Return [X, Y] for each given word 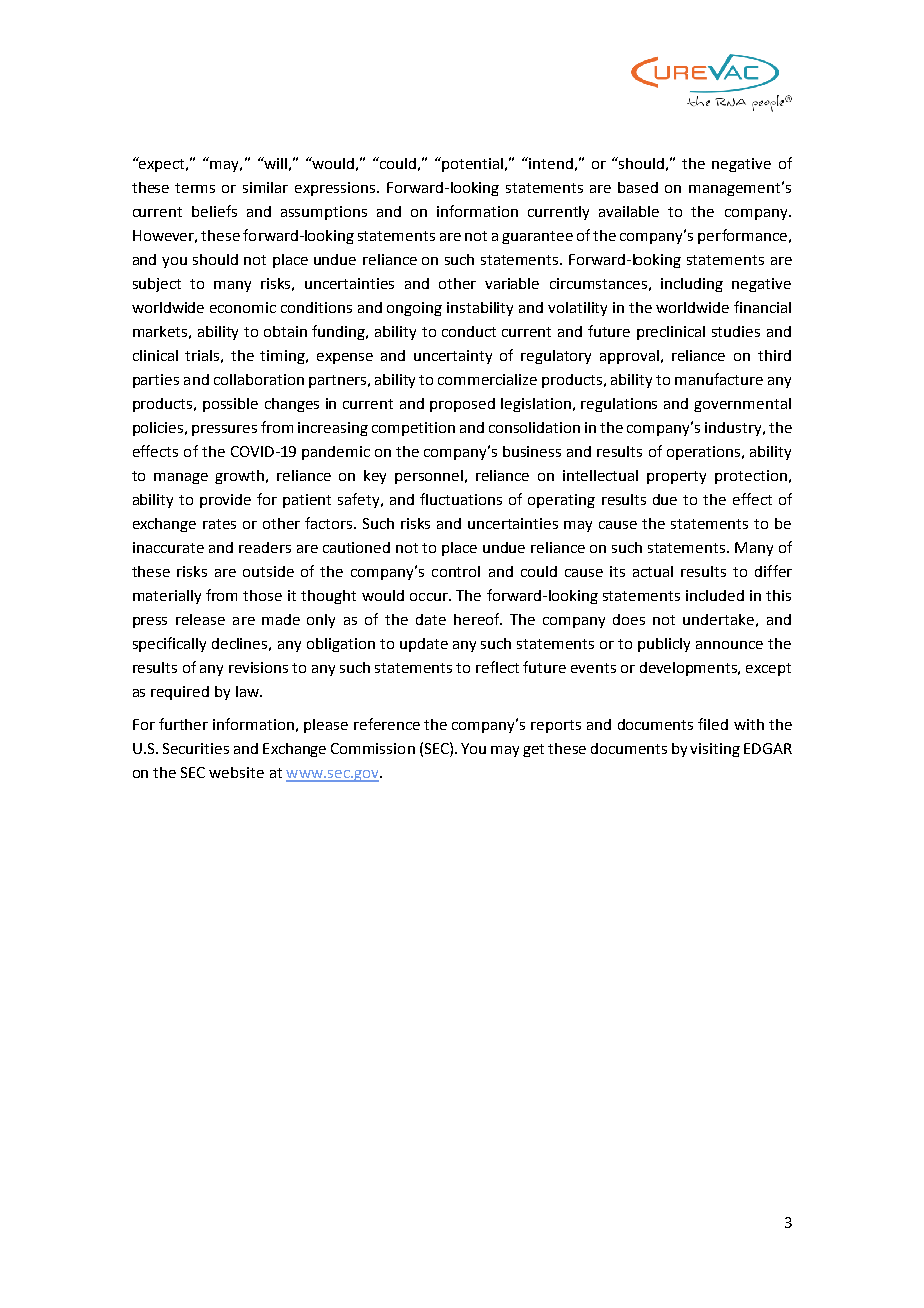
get [533, 750]
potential [474, 165]
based [638, 187]
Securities [196, 748]
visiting [715, 750]
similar [265, 187]
